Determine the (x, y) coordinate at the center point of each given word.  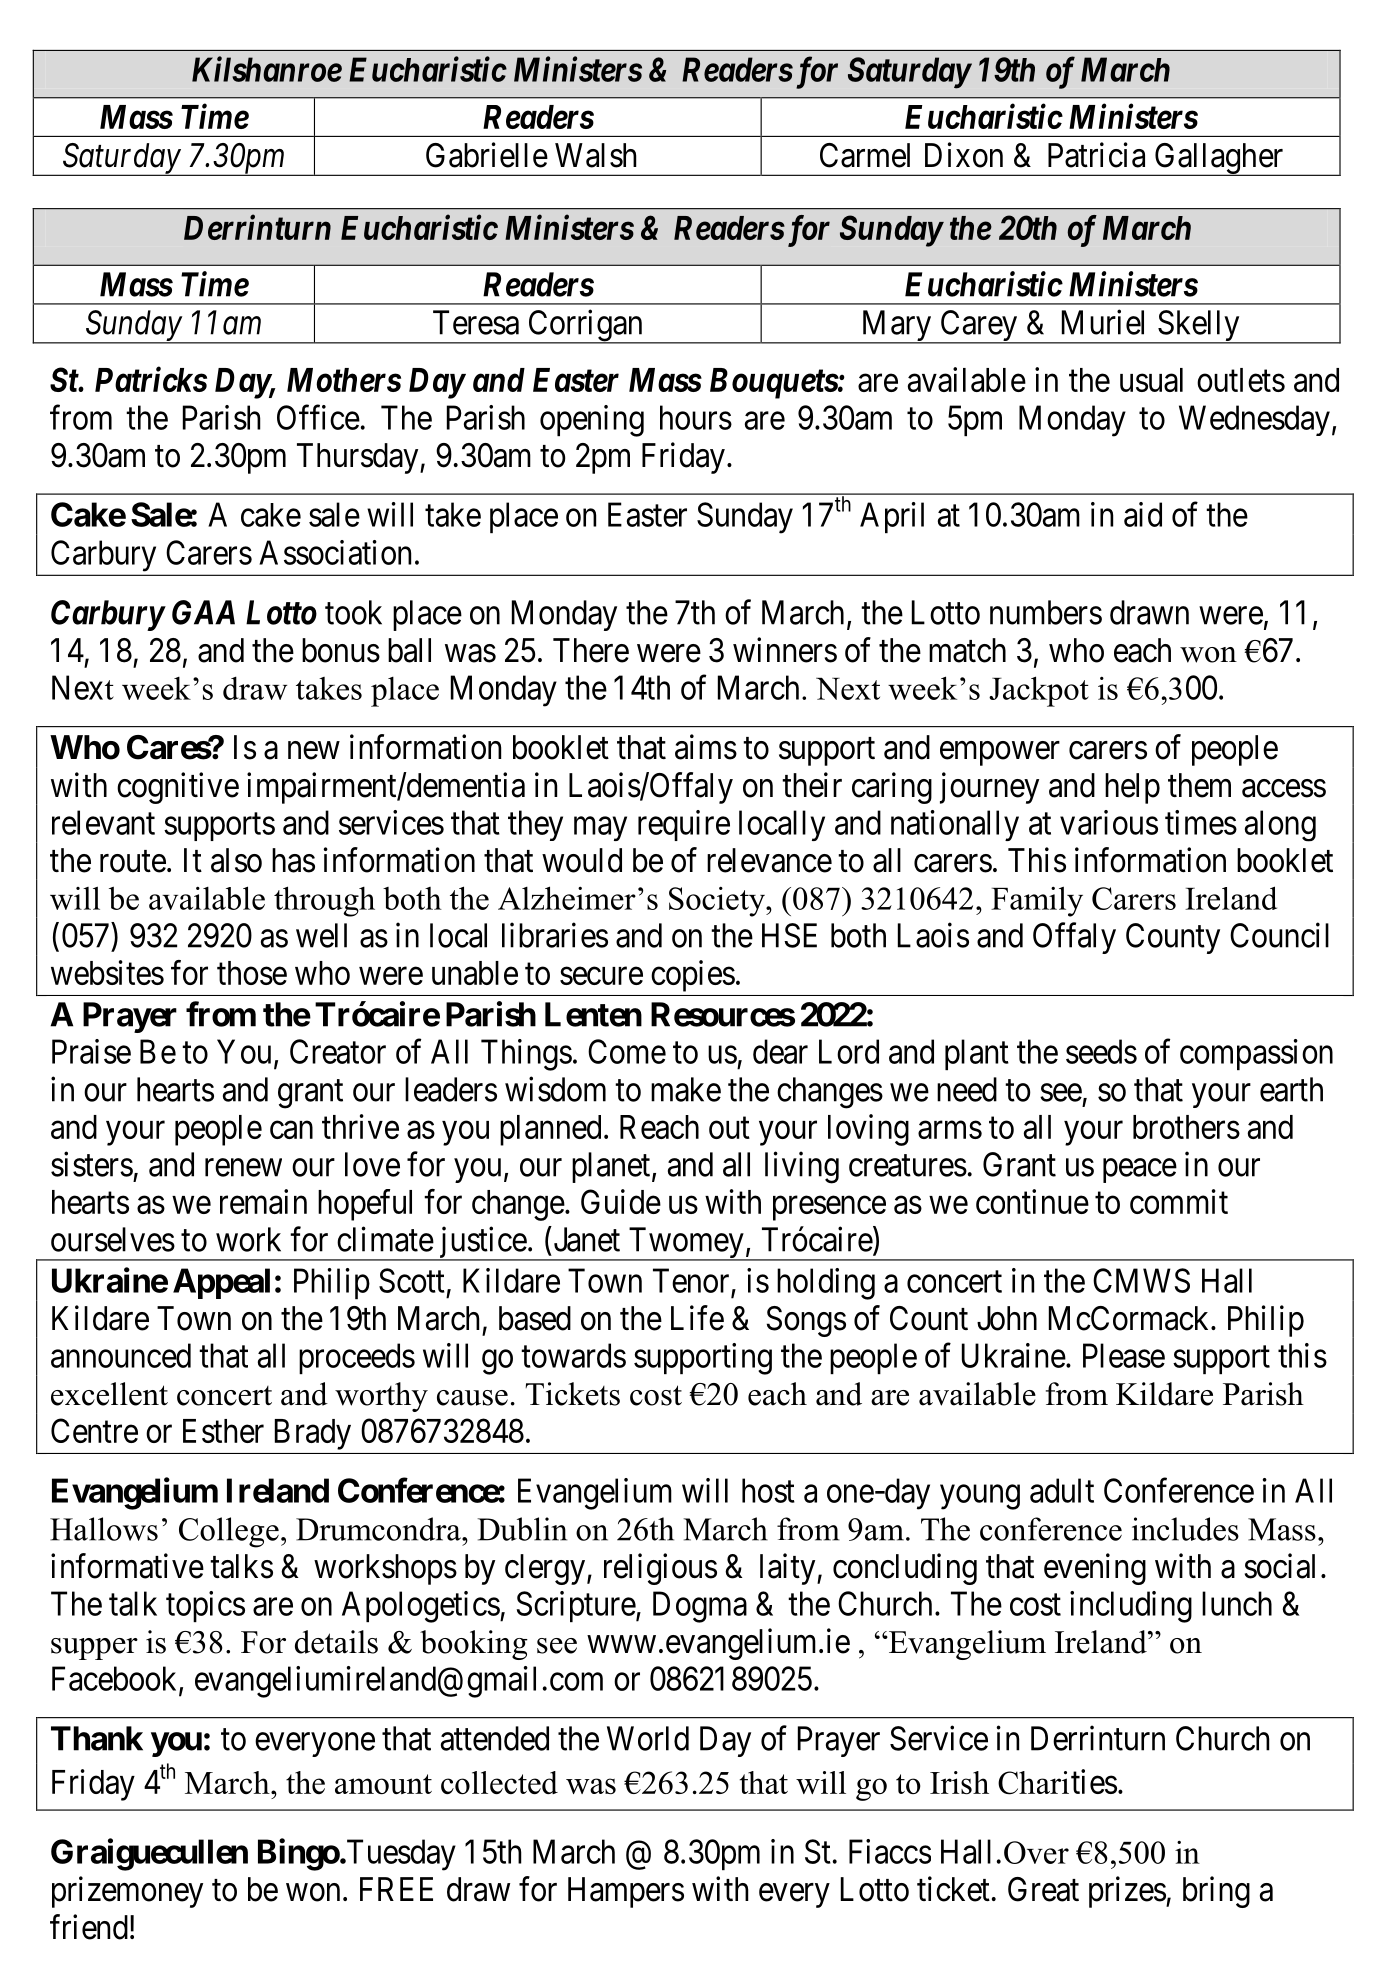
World (648, 1738)
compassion (1256, 1054)
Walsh (596, 155)
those (252, 973)
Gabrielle (487, 155)
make (686, 1089)
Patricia (1096, 155)
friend (89, 1927)
